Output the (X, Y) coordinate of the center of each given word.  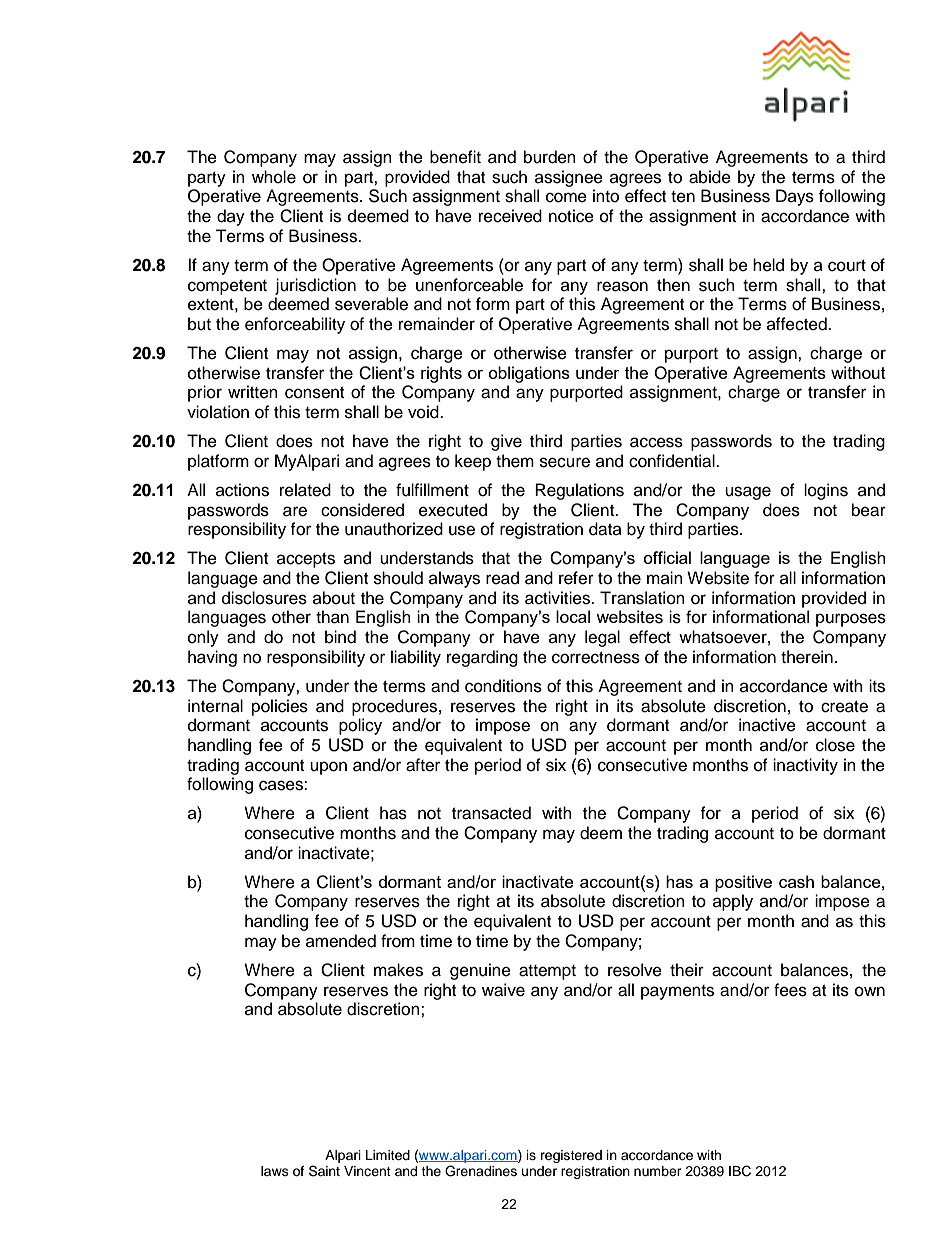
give (506, 442)
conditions (503, 686)
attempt (547, 972)
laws (275, 1171)
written (253, 392)
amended (341, 941)
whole (274, 177)
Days (795, 197)
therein (807, 657)
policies (280, 707)
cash (796, 881)
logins (826, 491)
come (566, 197)
